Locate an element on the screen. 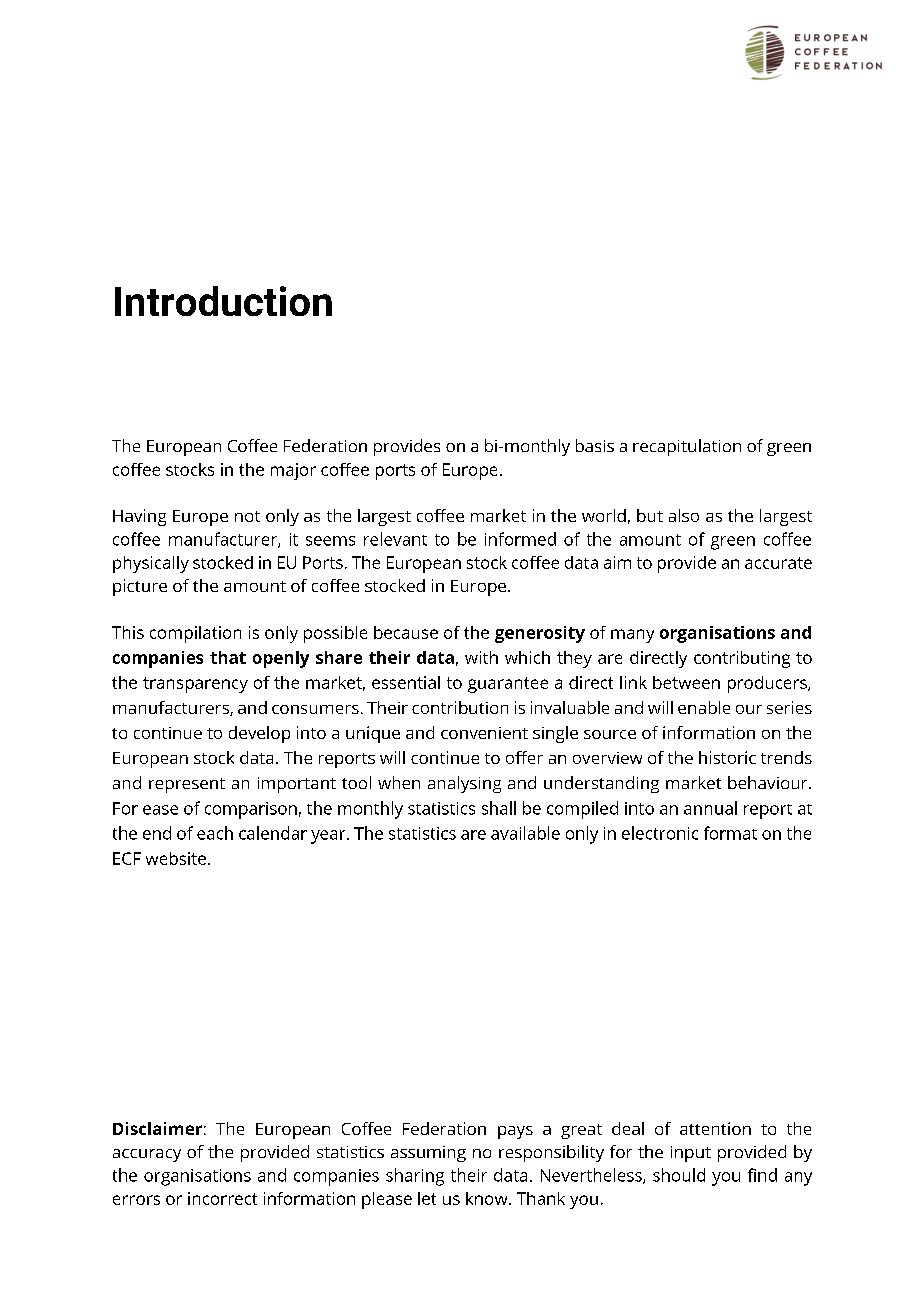 The image size is (924, 1308). historic is located at coordinates (727, 757).
